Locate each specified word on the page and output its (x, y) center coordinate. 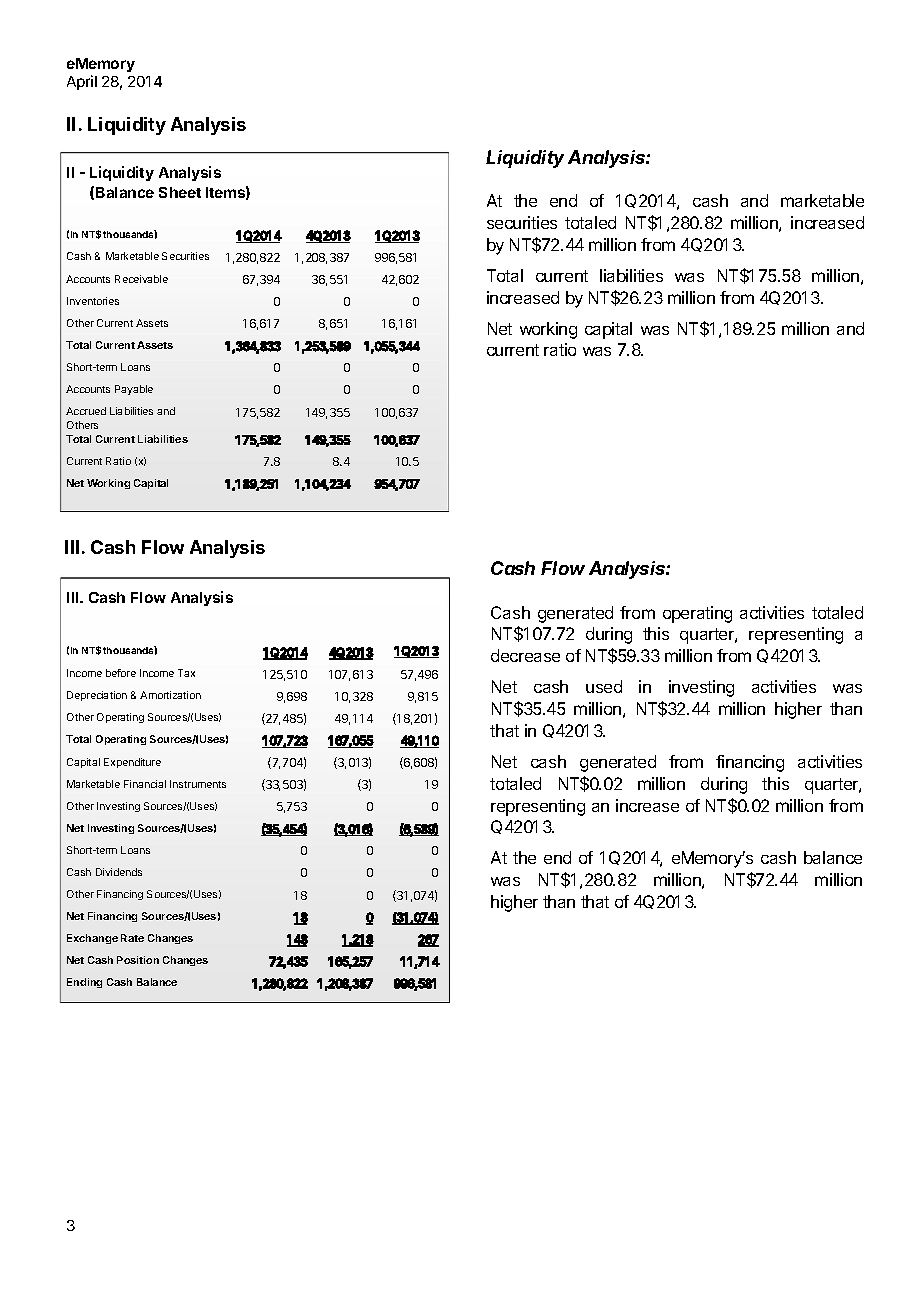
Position (138, 960)
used (604, 686)
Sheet (180, 192)
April (82, 82)
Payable (134, 390)
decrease (525, 655)
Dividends (119, 872)
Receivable (141, 279)
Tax (186, 673)
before (121, 673)
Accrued (86, 411)
